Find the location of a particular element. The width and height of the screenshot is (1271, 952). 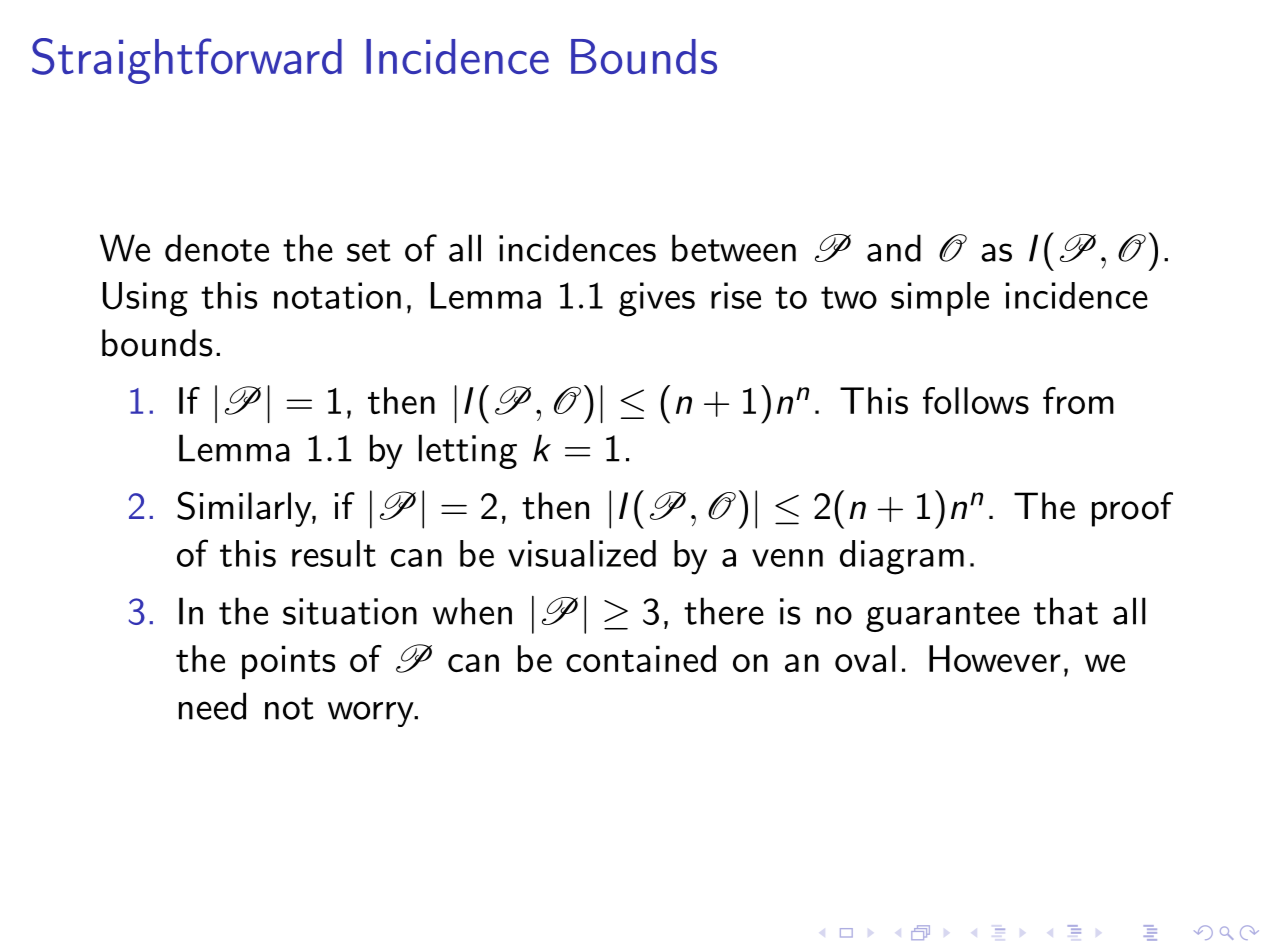

visualized is located at coordinates (582, 553).
